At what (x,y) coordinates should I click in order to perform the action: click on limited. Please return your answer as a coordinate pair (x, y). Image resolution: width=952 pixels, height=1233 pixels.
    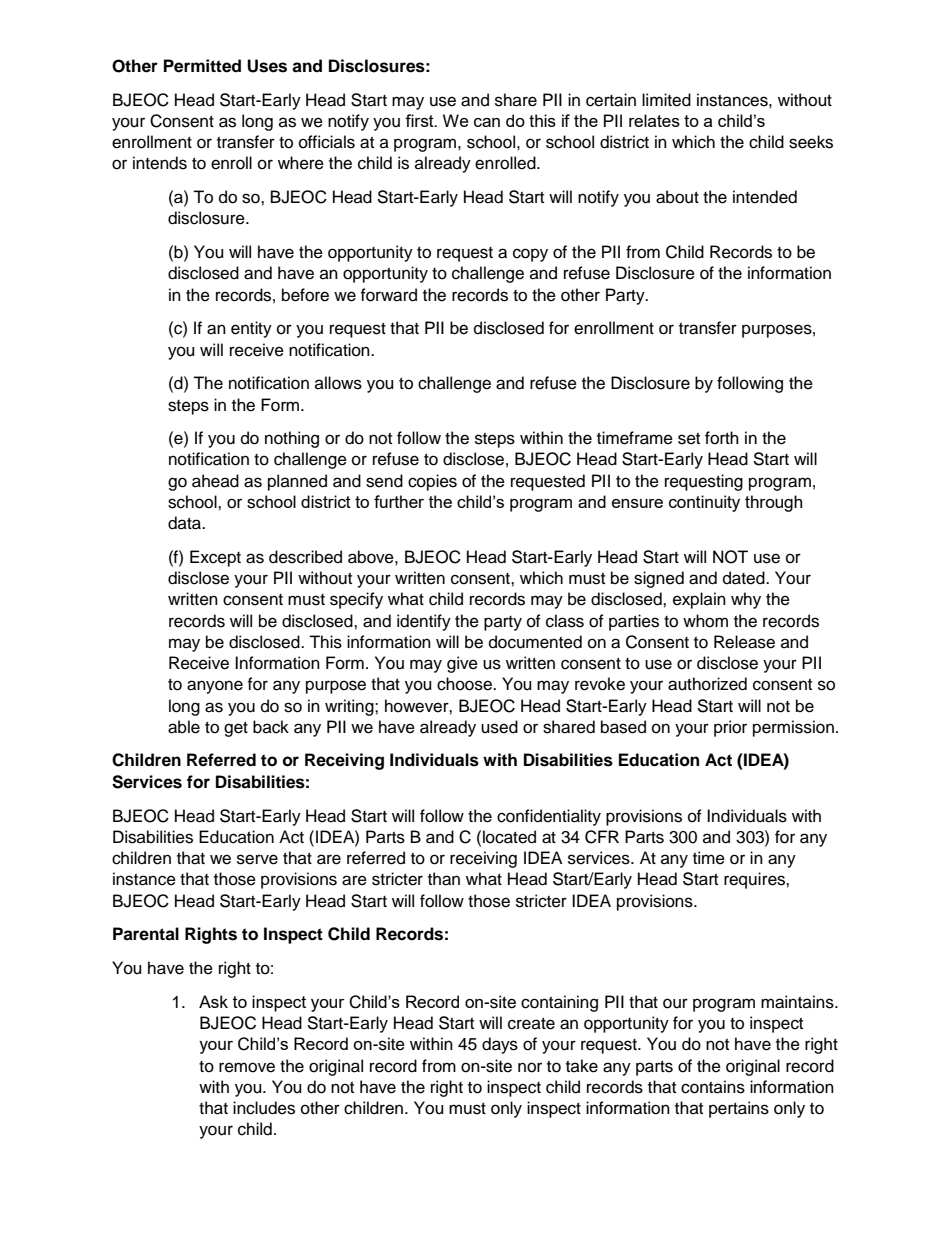
    Looking at the image, I should click on (666, 100).
